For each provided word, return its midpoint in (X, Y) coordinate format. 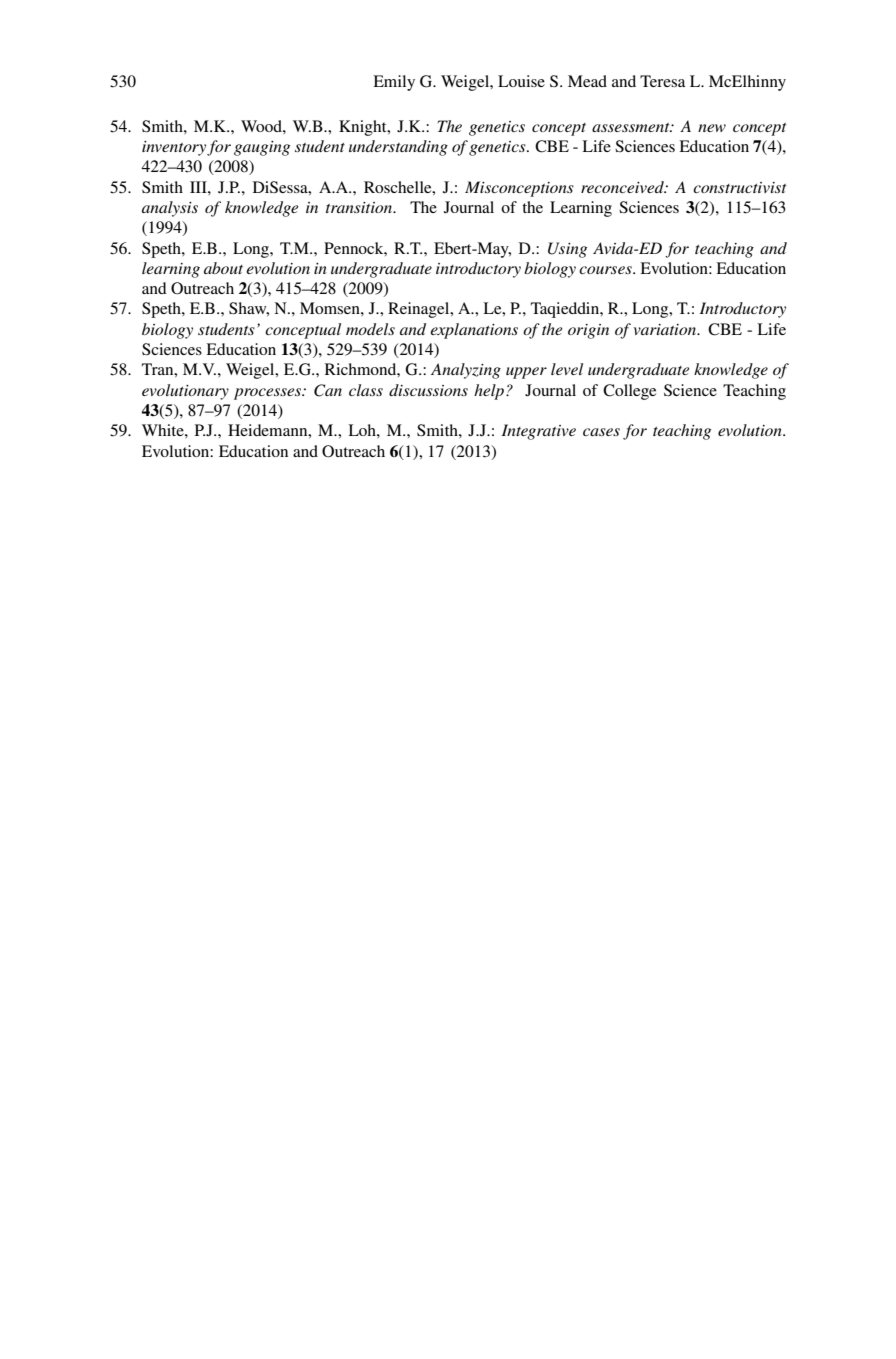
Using (567, 250)
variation (666, 329)
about (223, 268)
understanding (398, 148)
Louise (521, 81)
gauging (262, 148)
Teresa (663, 81)
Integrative (538, 432)
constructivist (739, 187)
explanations (474, 331)
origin (588, 331)
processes (269, 394)
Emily (394, 83)
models (370, 329)
